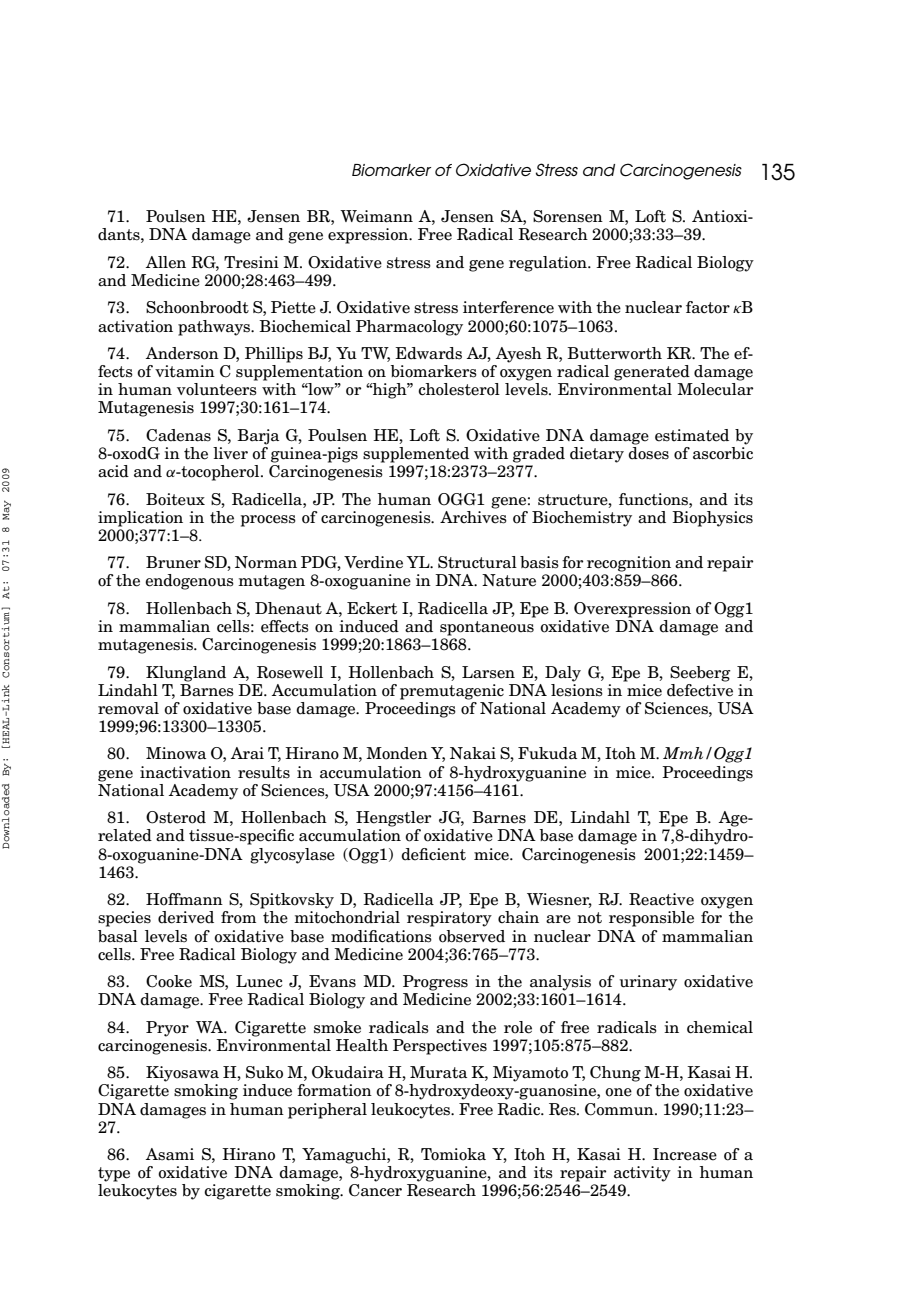 The height and width of the image is (1316, 921). Describe the element at coordinates (128, 708) in the image. I see `removal` at that location.
